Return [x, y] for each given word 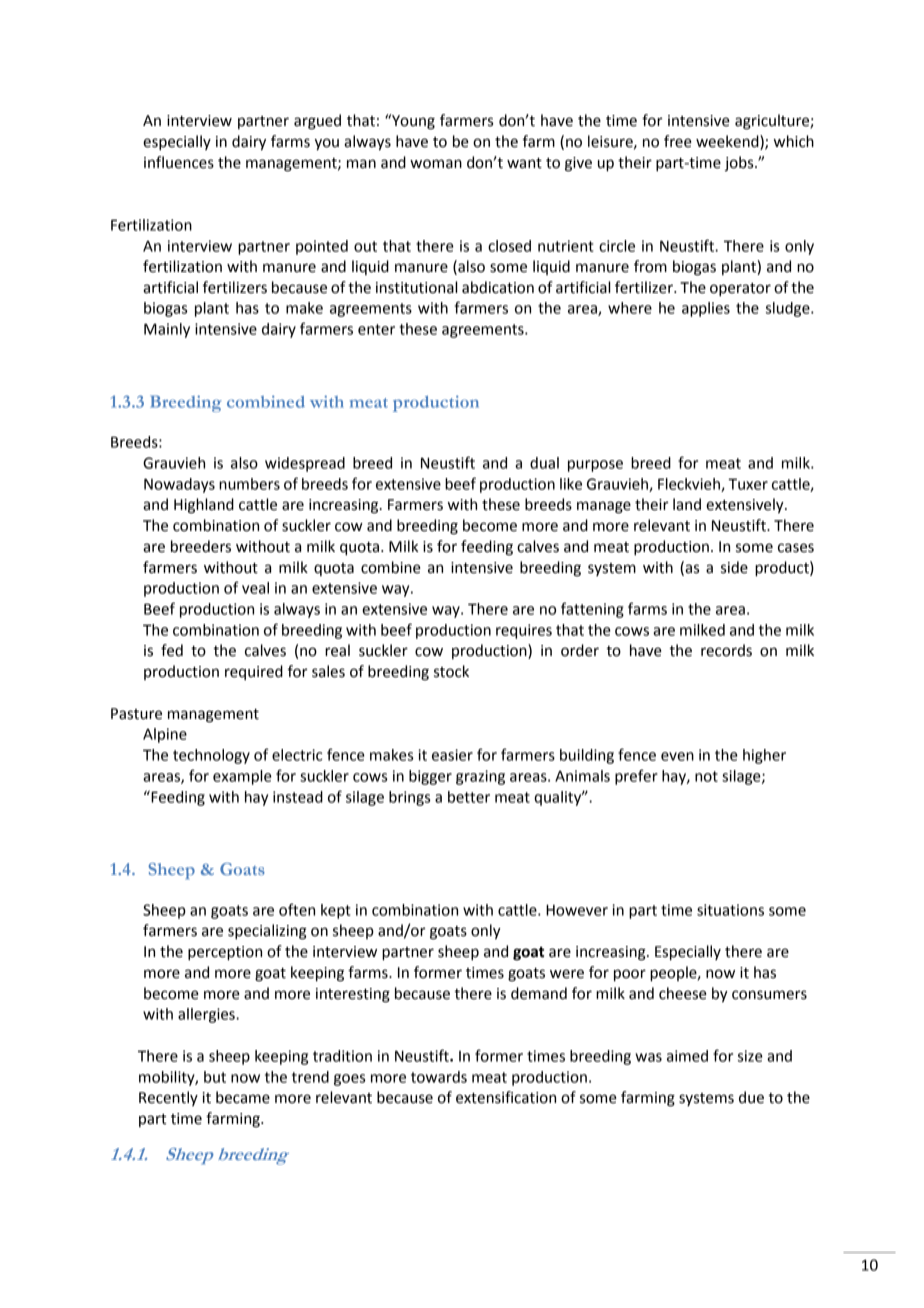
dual [544, 463]
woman [436, 164]
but [215, 1077]
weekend [728, 142]
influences [179, 162]
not [706, 776]
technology [211, 756]
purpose [595, 466]
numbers [249, 484]
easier [452, 755]
